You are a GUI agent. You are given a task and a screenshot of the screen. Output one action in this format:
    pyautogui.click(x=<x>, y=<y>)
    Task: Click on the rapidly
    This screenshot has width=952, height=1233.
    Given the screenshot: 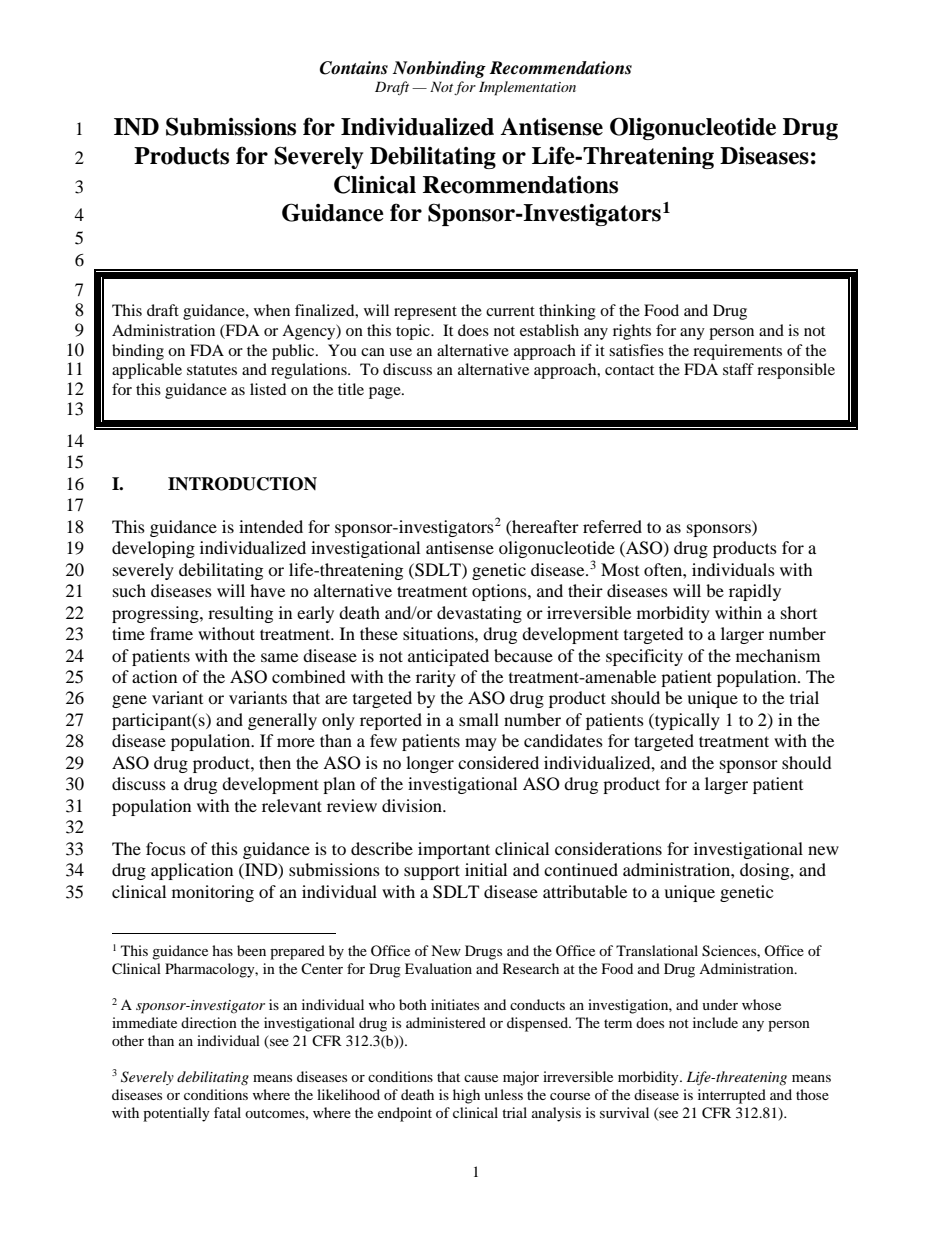 What is the action you would take?
    pyautogui.click(x=755, y=592)
